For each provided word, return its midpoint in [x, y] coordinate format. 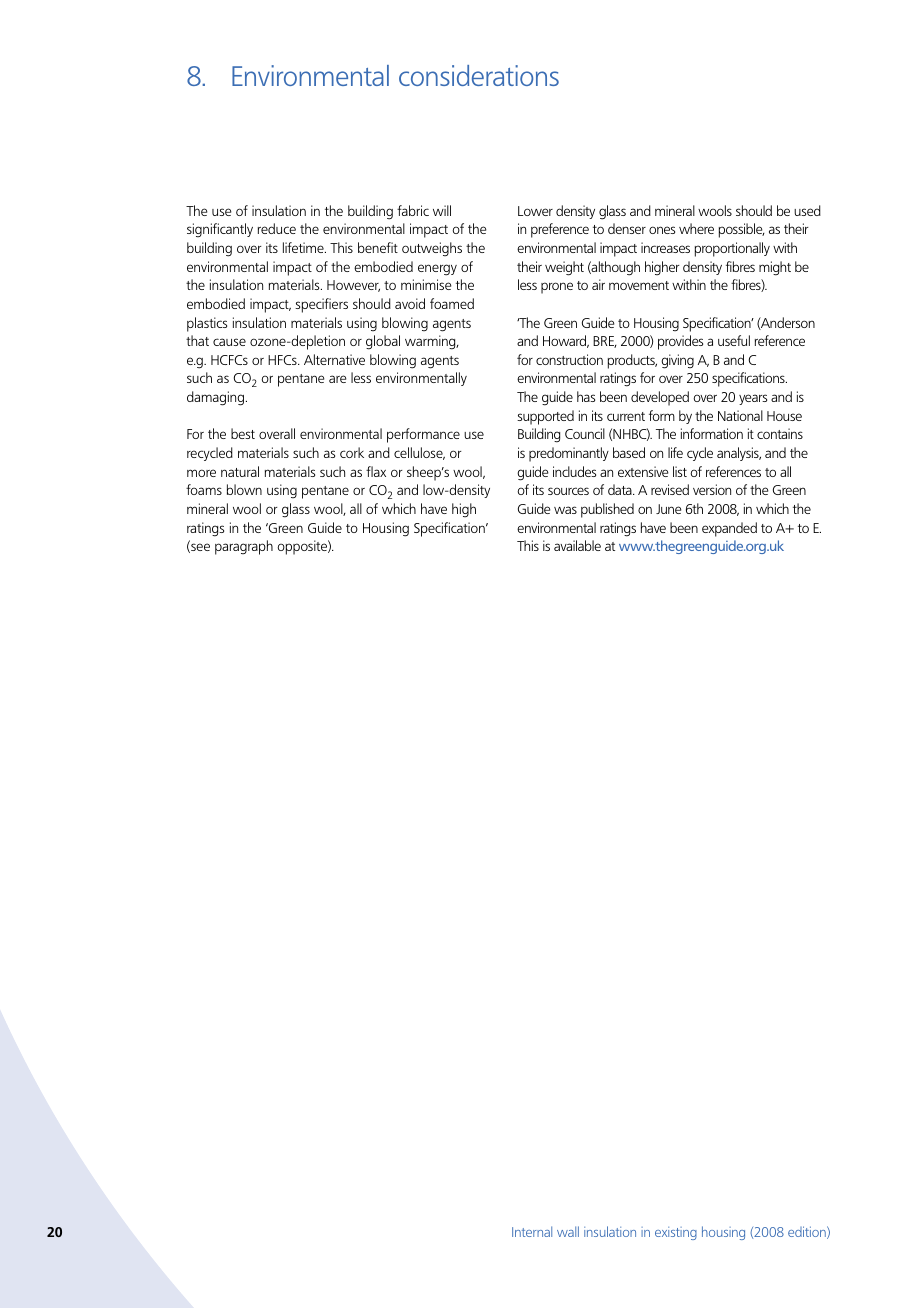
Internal [532, 1231]
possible [742, 230]
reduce [277, 228]
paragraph [244, 547]
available [577, 545]
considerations [479, 75]
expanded [729, 529]
